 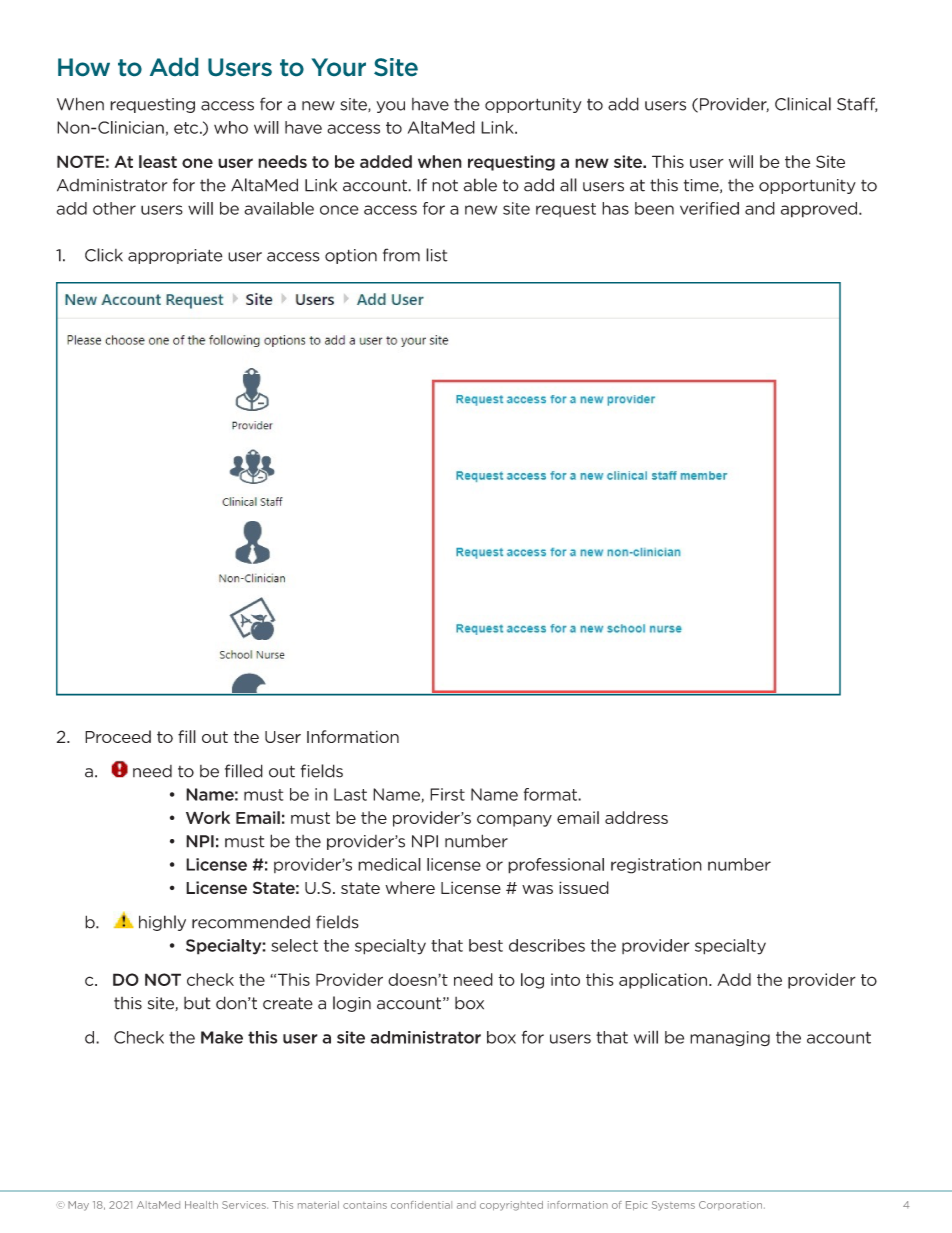 I want to click on who, so click(x=231, y=127).
